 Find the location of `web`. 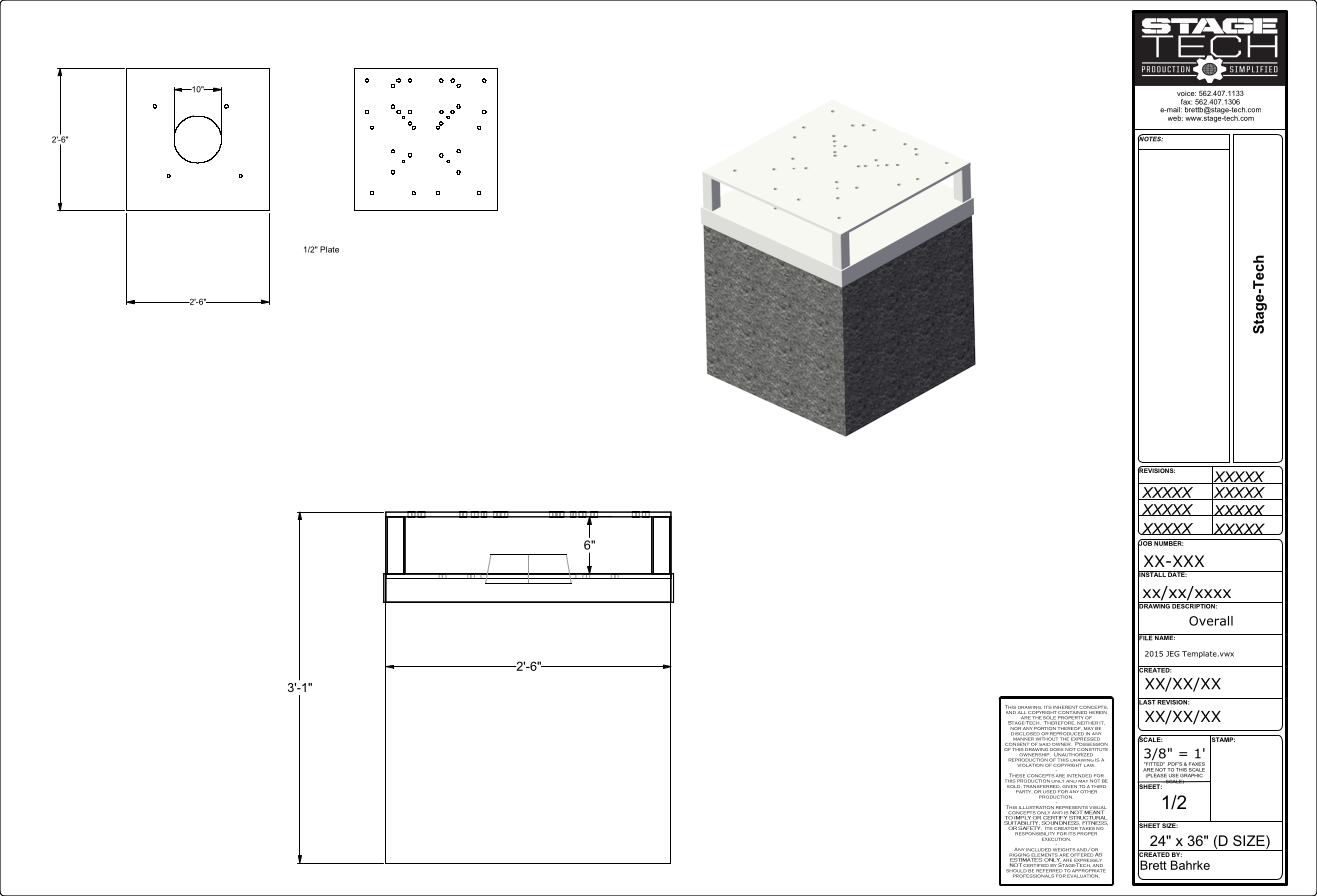

web is located at coordinates (1175, 118).
